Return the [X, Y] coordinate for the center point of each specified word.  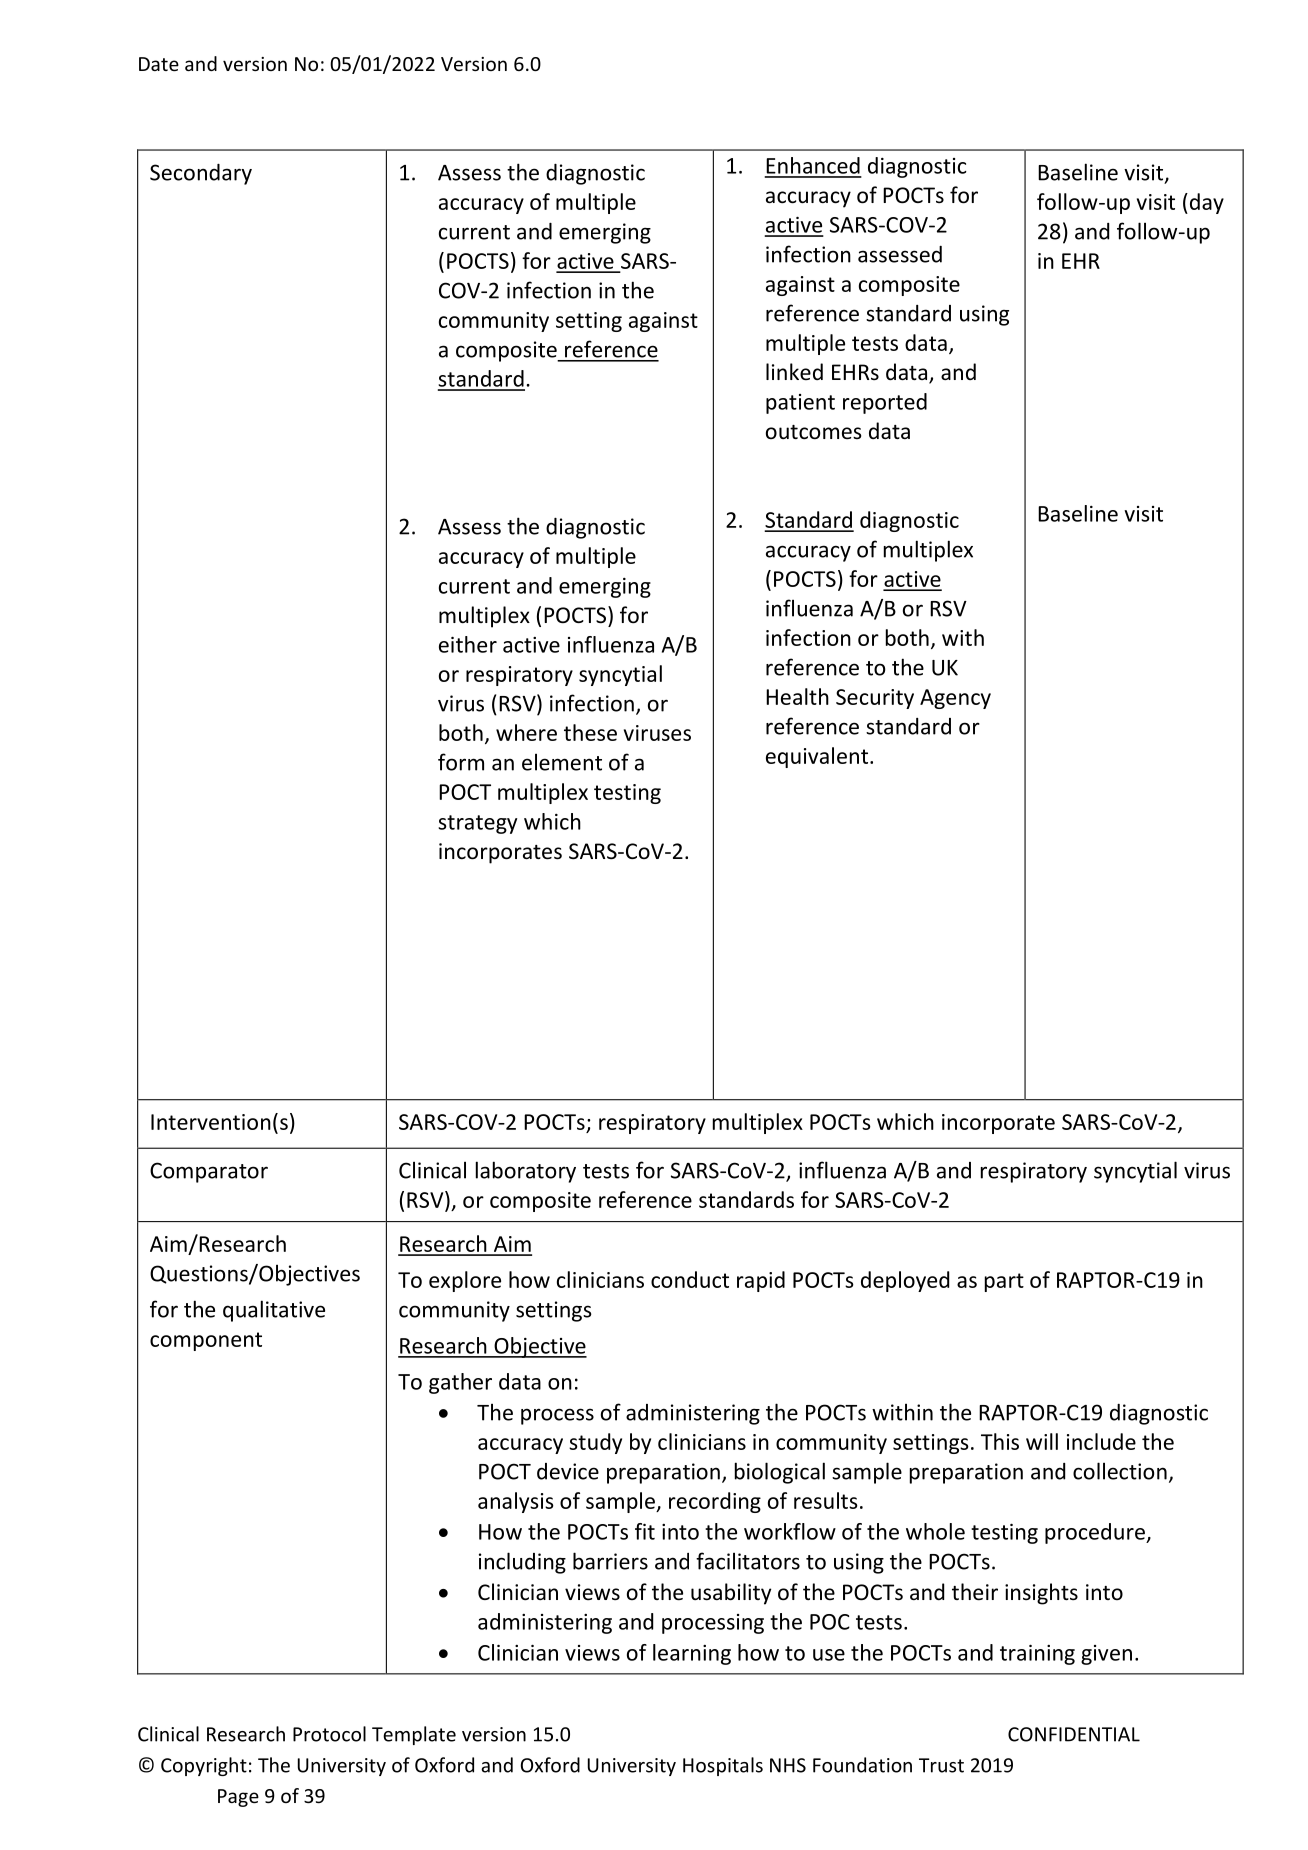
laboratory [526, 1172]
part [1004, 1282]
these [590, 732]
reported [885, 403]
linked [794, 371]
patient [800, 404]
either [468, 644]
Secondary [201, 174]
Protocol [329, 1734]
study [595, 1443]
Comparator [209, 1172]
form [461, 762]
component [206, 1341]
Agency [955, 699]
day [1205, 203]
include [1101, 1441]
